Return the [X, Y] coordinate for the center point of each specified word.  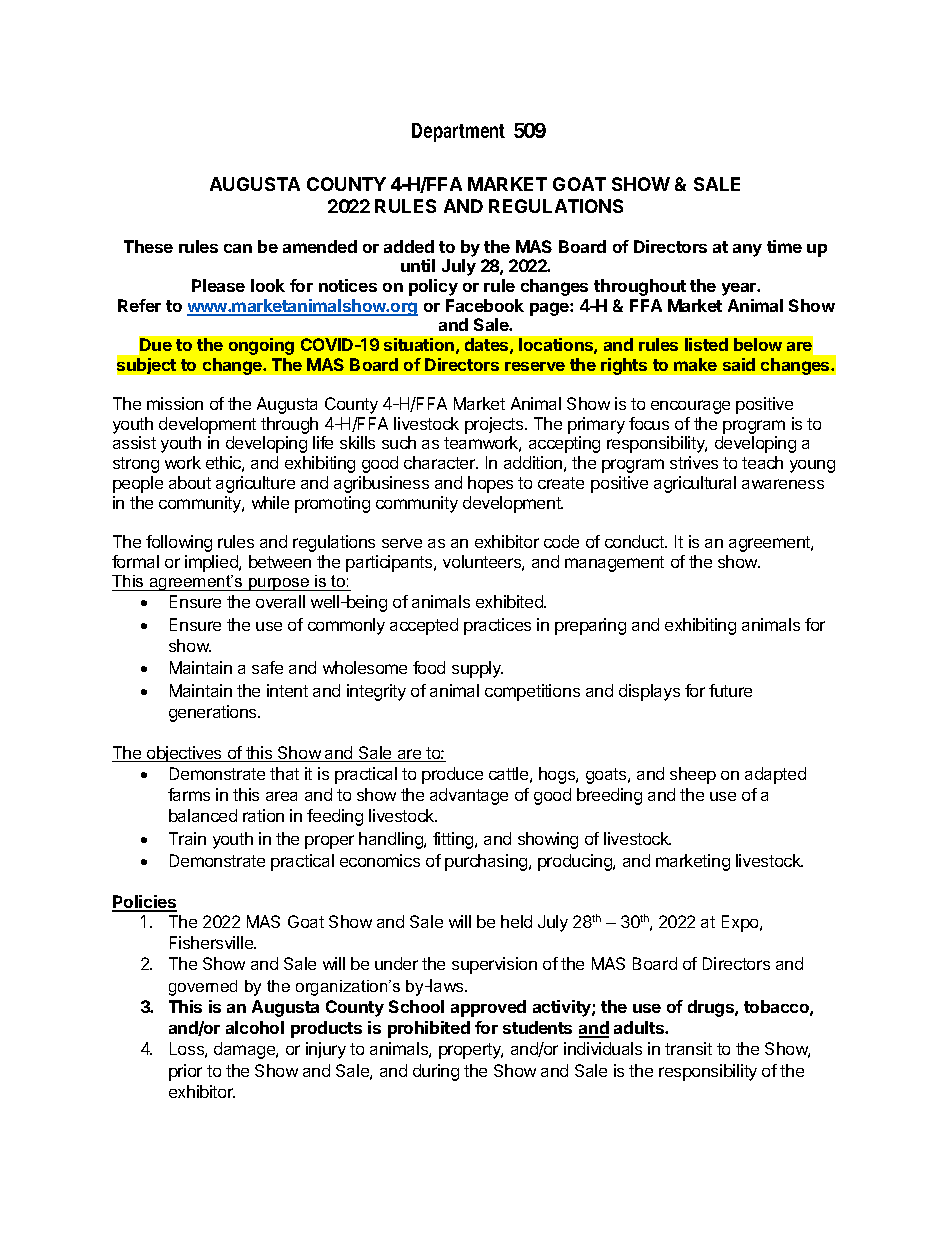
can [238, 248]
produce [452, 775]
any [747, 250]
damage [245, 1050]
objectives [184, 754]
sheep [693, 775]
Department [458, 132]
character [441, 462]
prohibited [429, 1029]
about [190, 482]
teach [762, 462]
